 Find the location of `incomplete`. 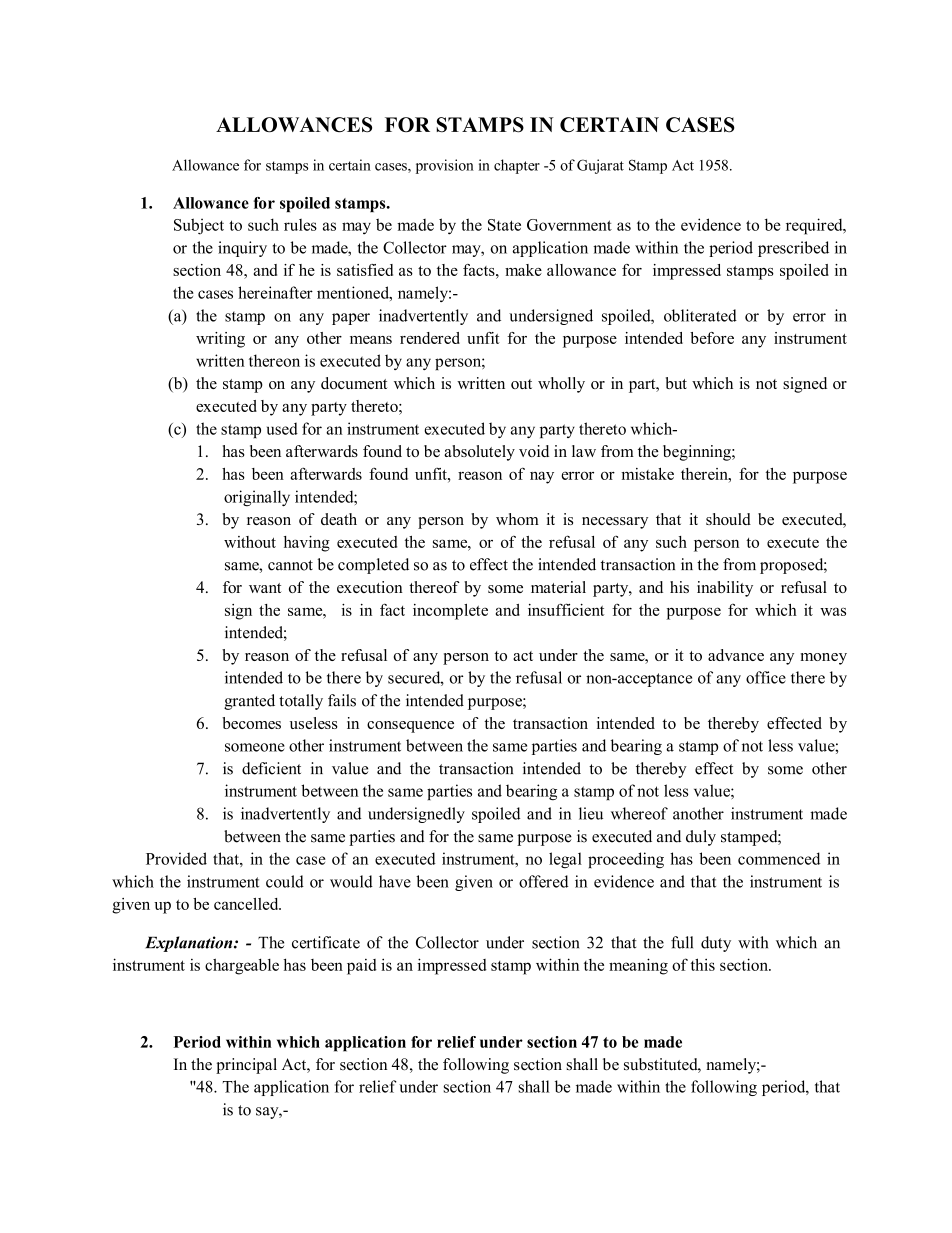

incomplete is located at coordinates (450, 612).
